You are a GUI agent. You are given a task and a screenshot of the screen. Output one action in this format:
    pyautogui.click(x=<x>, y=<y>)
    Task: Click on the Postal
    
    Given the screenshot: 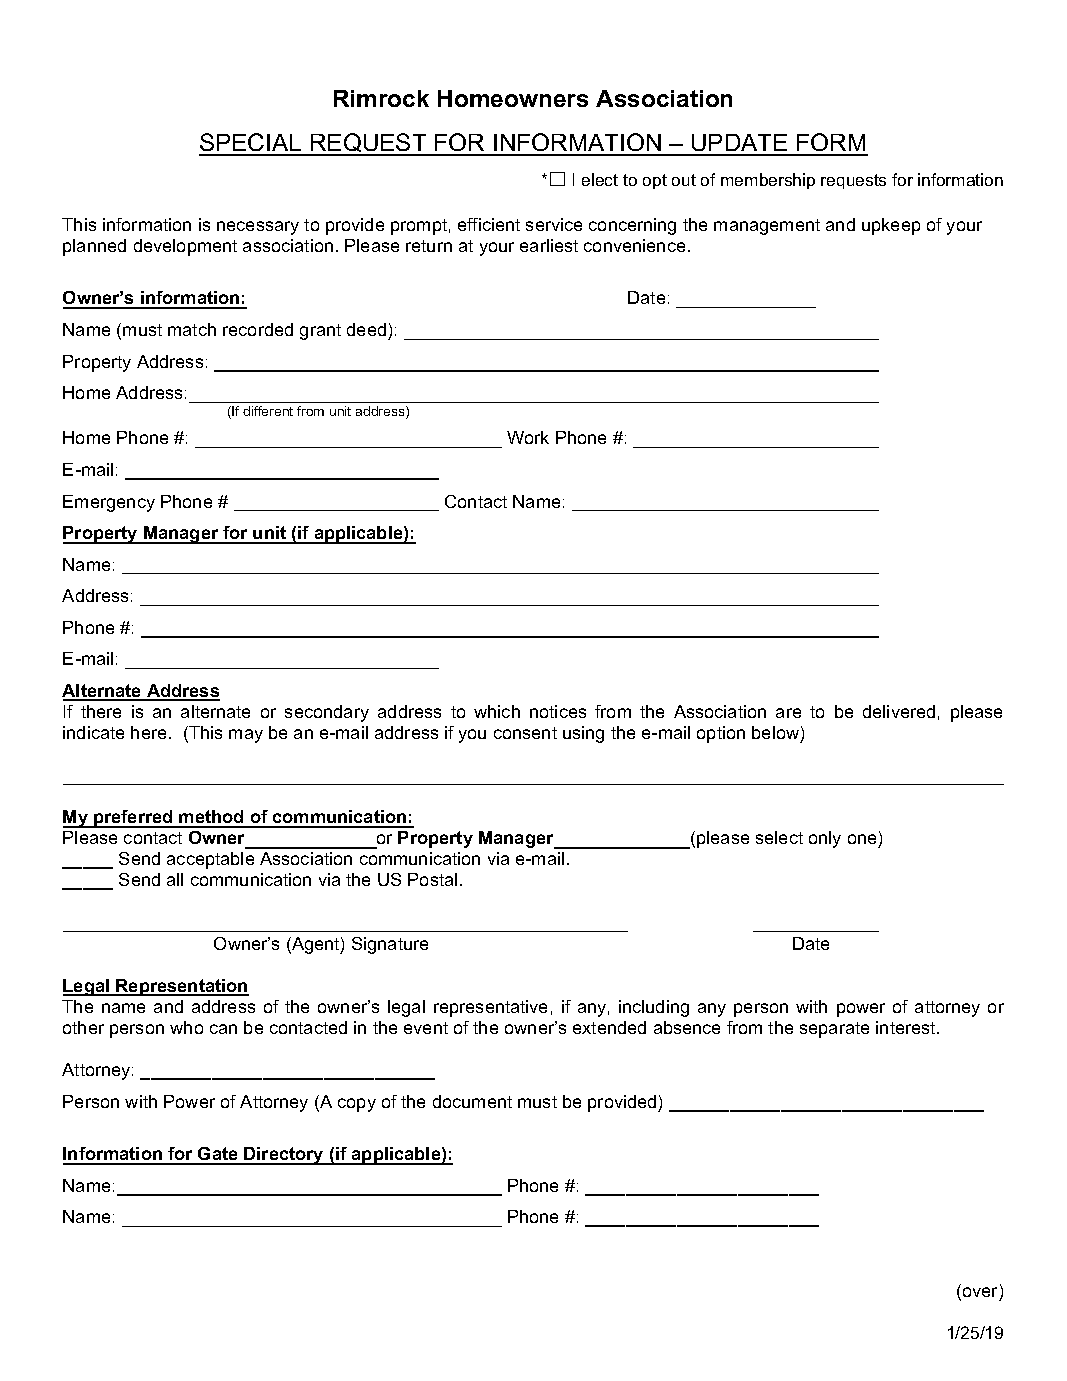 What is the action you would take?
    pyautogui.click(x=432, y=879)
